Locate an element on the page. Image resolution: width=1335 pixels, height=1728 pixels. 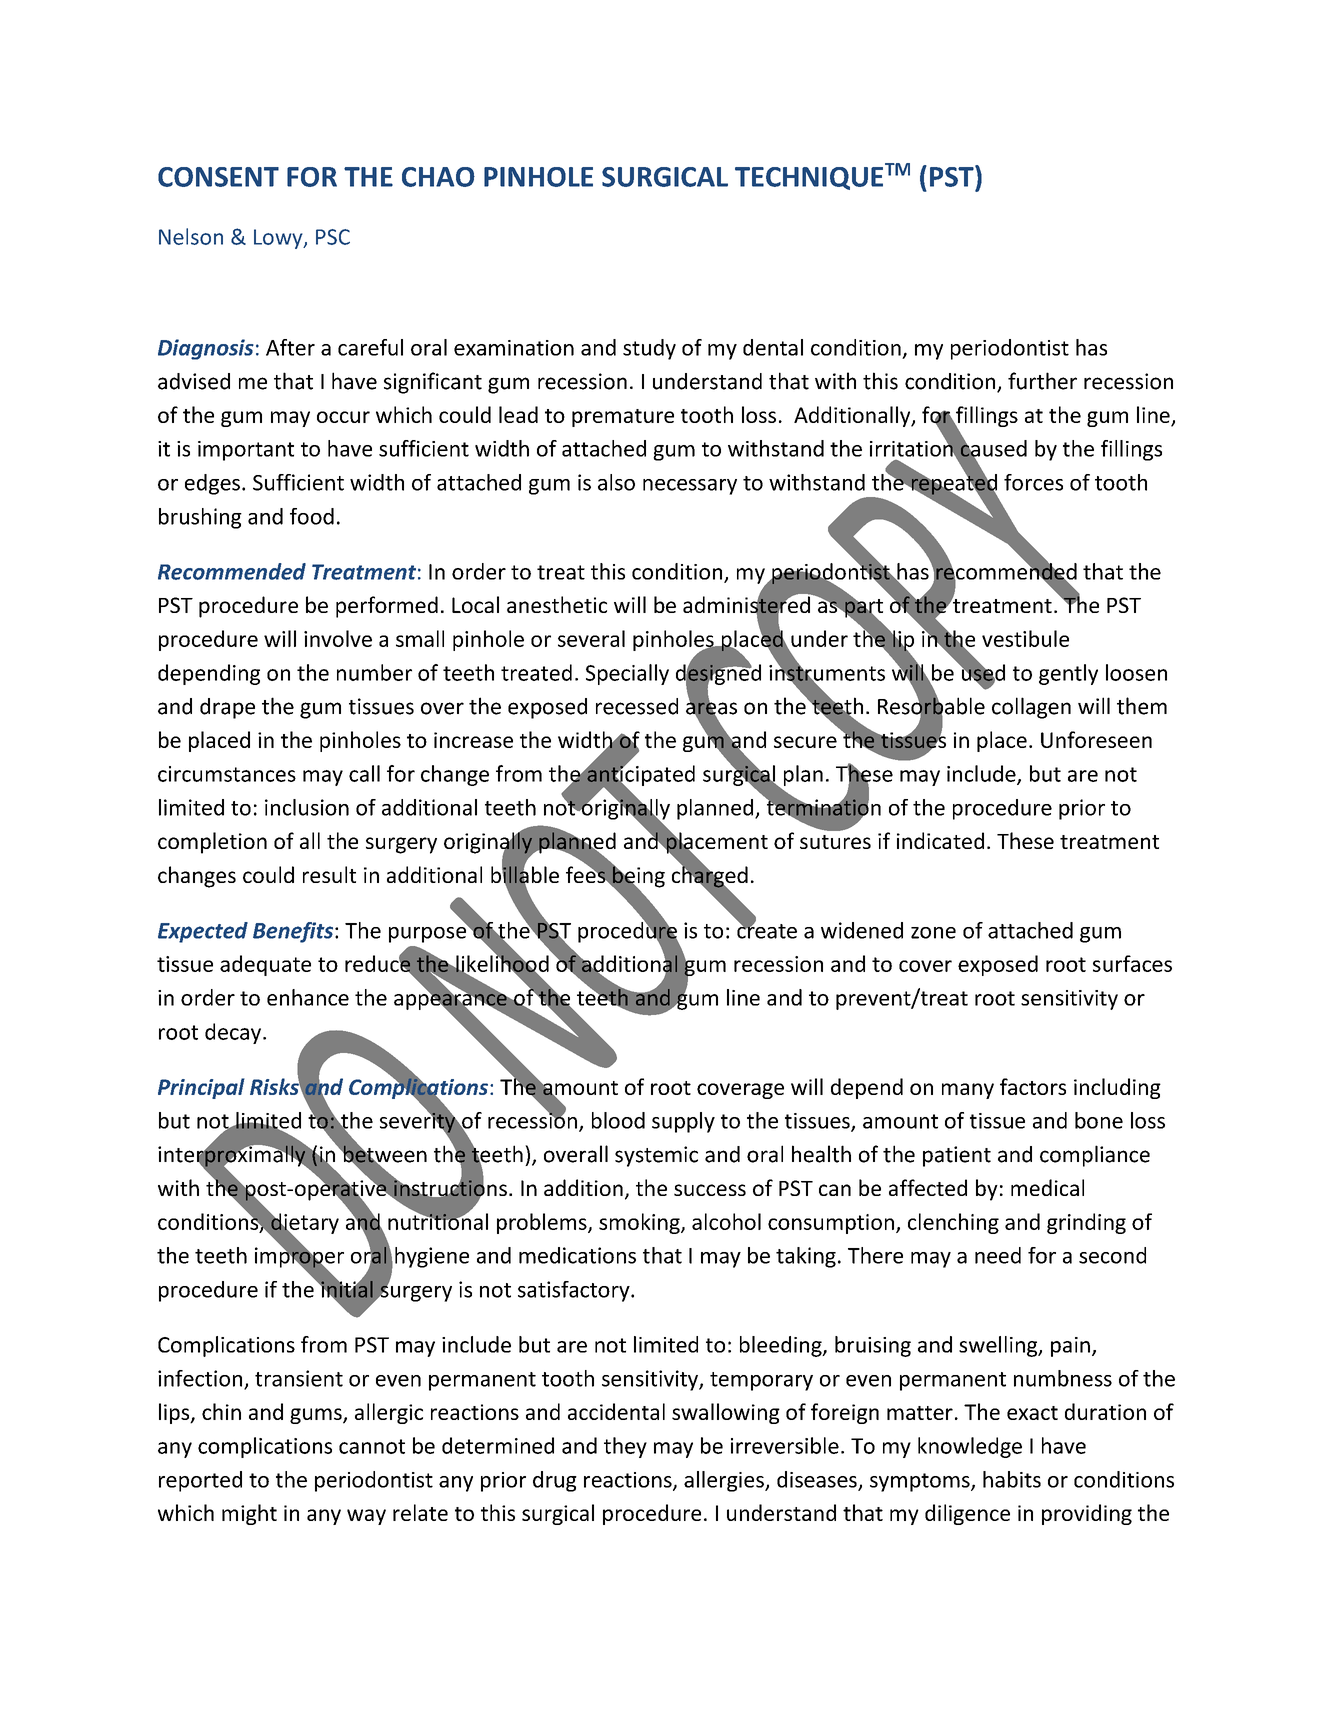
further is located at coordinates (1042, 381).
